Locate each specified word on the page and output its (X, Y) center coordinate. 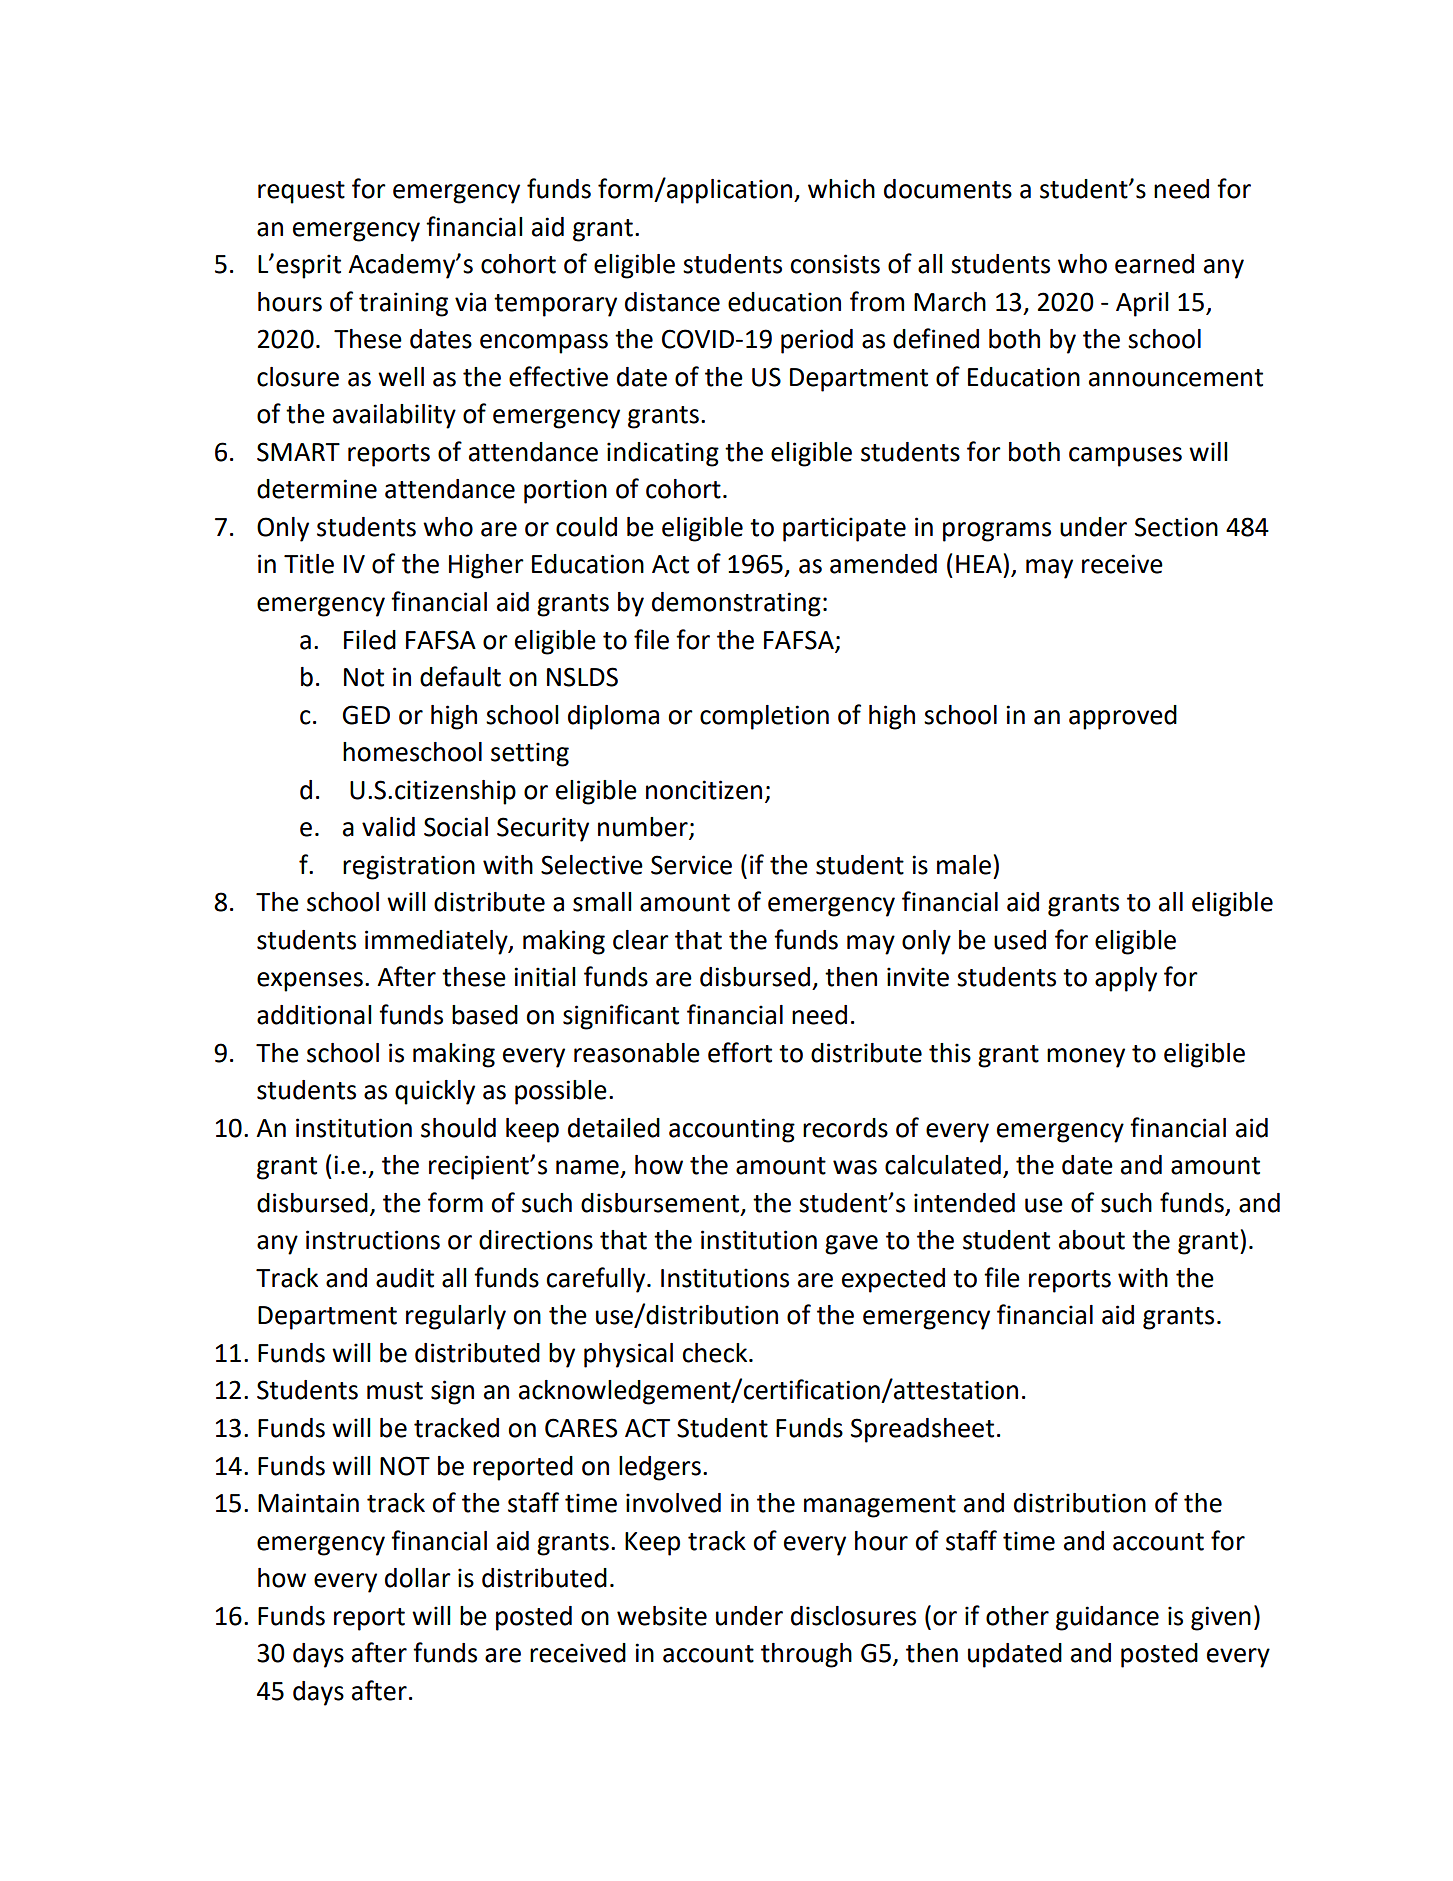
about (1092, 1240)
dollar (418, 1578)
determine (317, 489)
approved (1123, 717)
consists (835, 264)
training (403, 304)
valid (388, 827)
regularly (456, 1317)
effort (740, 1052)
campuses (1125, 457)
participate (844, 529)
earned (1154, 264)
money (1086, 1058)
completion (764, 717)
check (716, 1353)
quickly (435, 1092)
